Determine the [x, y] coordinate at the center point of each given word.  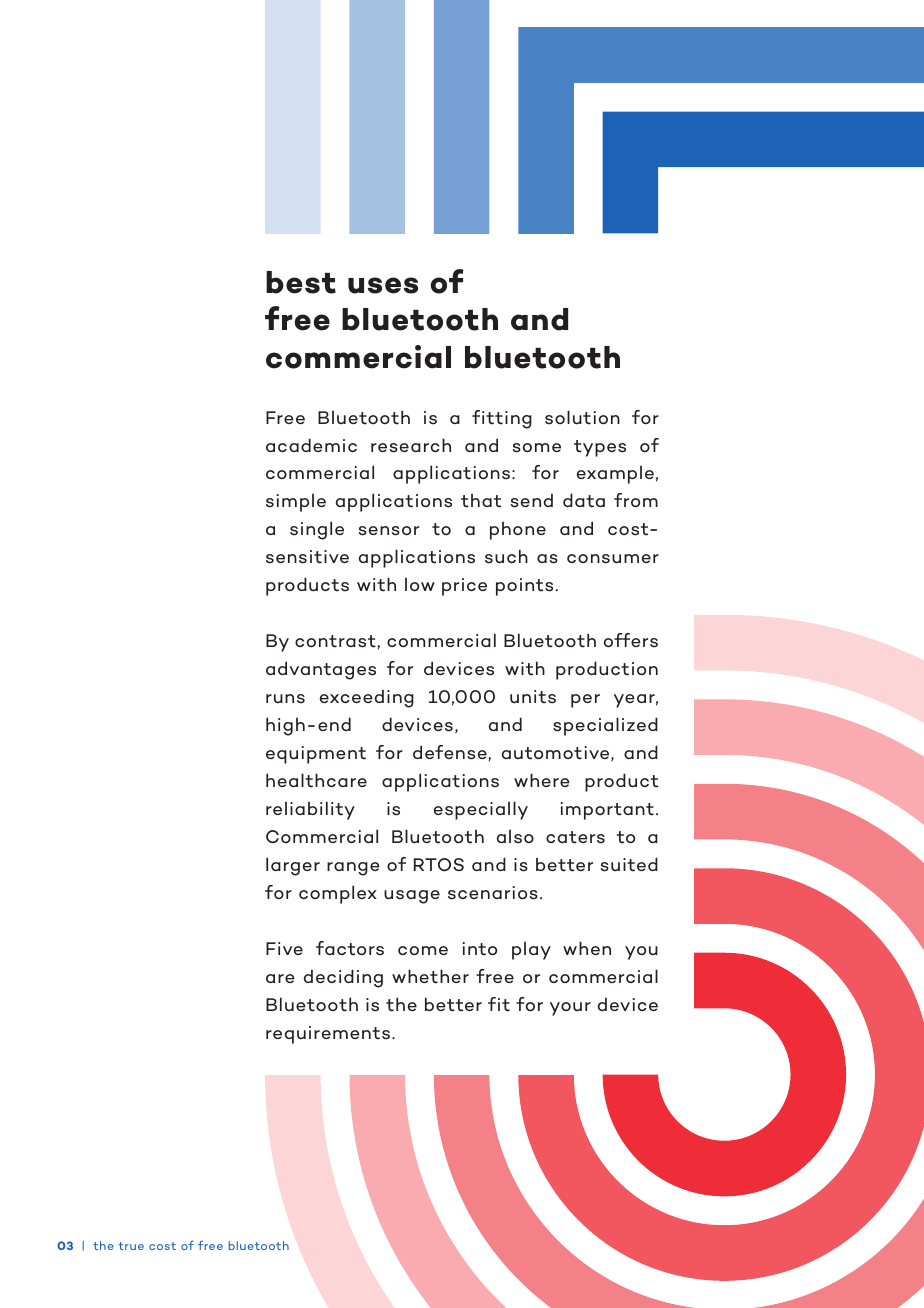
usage [412, 897]
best [301, 282]
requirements [329, 1035]
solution [582, 417]
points [524, 587]
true [131, 1246]
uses [383, 285]
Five [284, 948]
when [587, 948]
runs [285, 699]
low [420, 585]
